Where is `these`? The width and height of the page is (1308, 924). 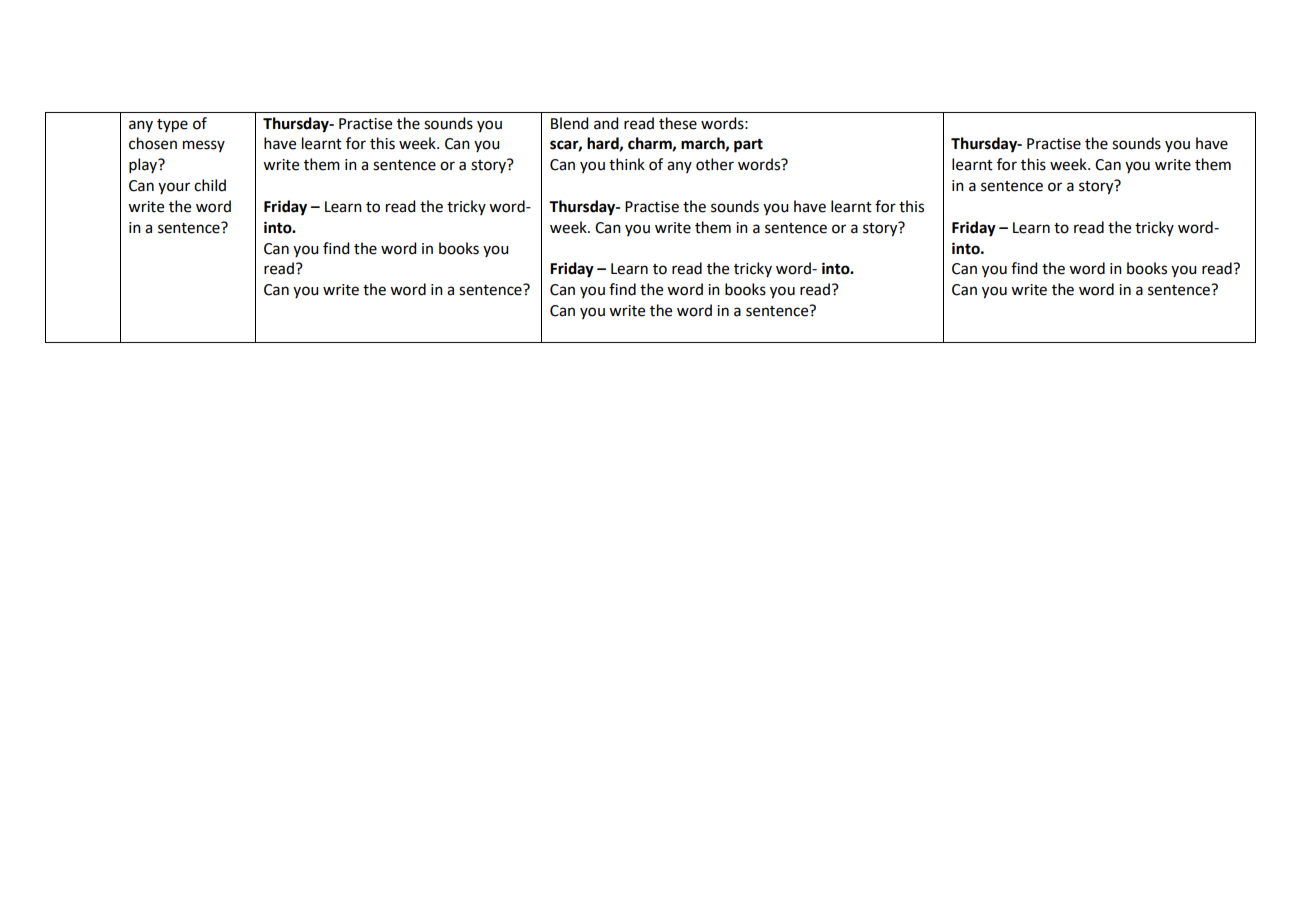 these is located at coordinates (678, 123).
